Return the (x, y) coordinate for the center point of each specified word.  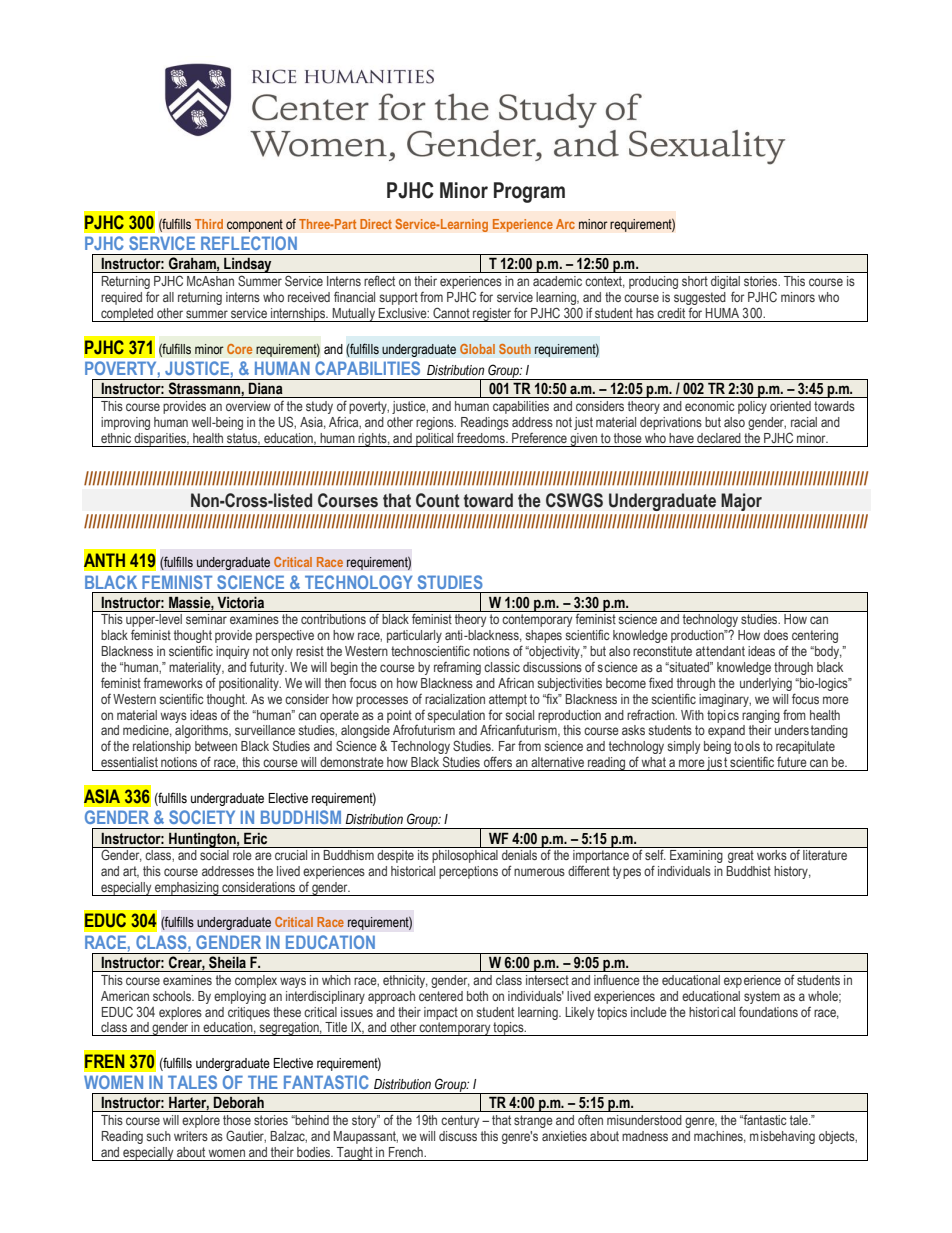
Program (529, 192)
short (695, 281)
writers (191, 1136)
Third (209, 224)
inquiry (232, 652)
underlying (766, 684)
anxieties (564, 1136)
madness (645, 1136)
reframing (457, 668)
